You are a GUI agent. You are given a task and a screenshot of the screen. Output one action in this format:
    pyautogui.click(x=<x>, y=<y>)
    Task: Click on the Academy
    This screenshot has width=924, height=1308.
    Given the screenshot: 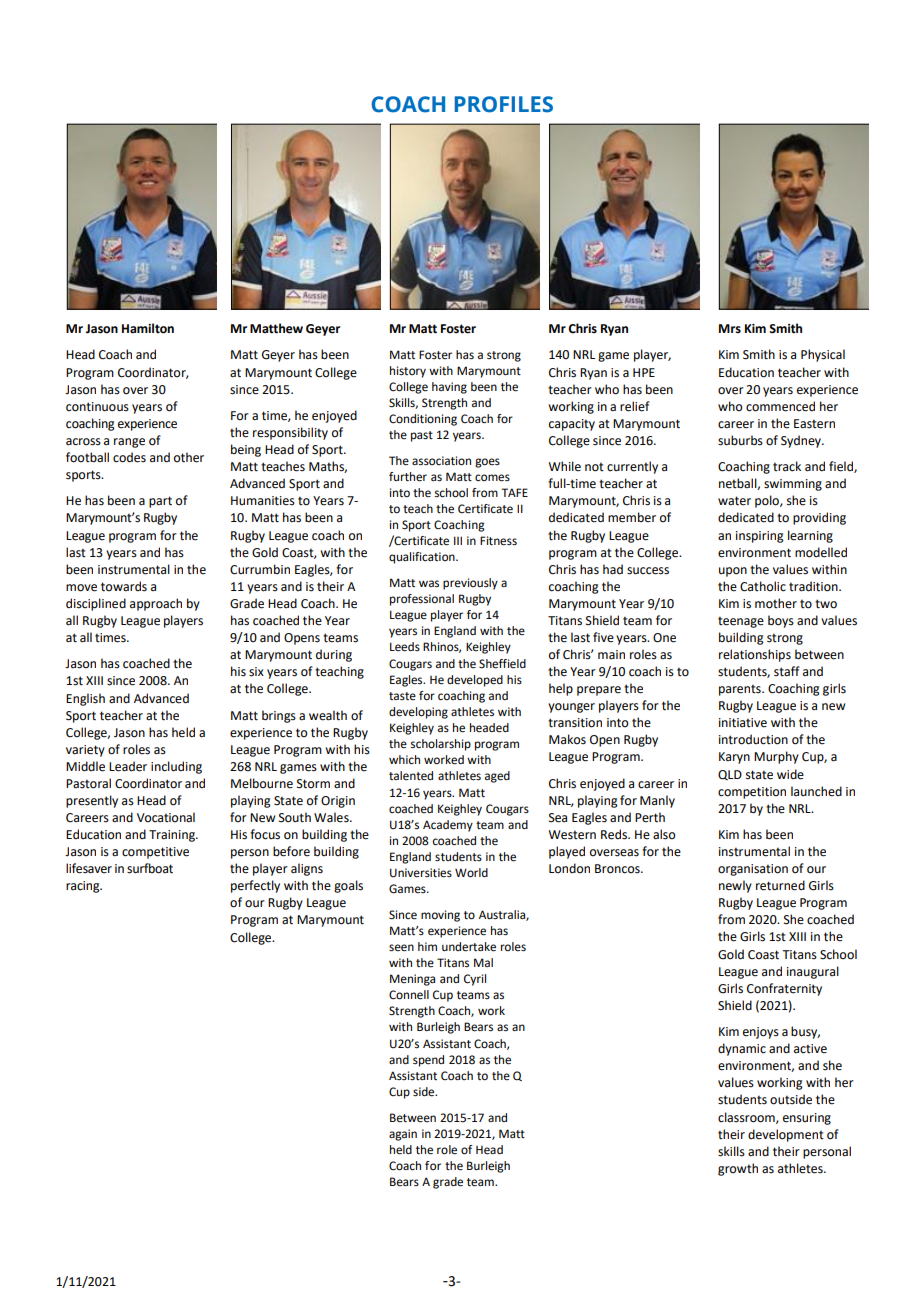 What is the action you would take?
    pyautogui.click(x=448, y=826)
